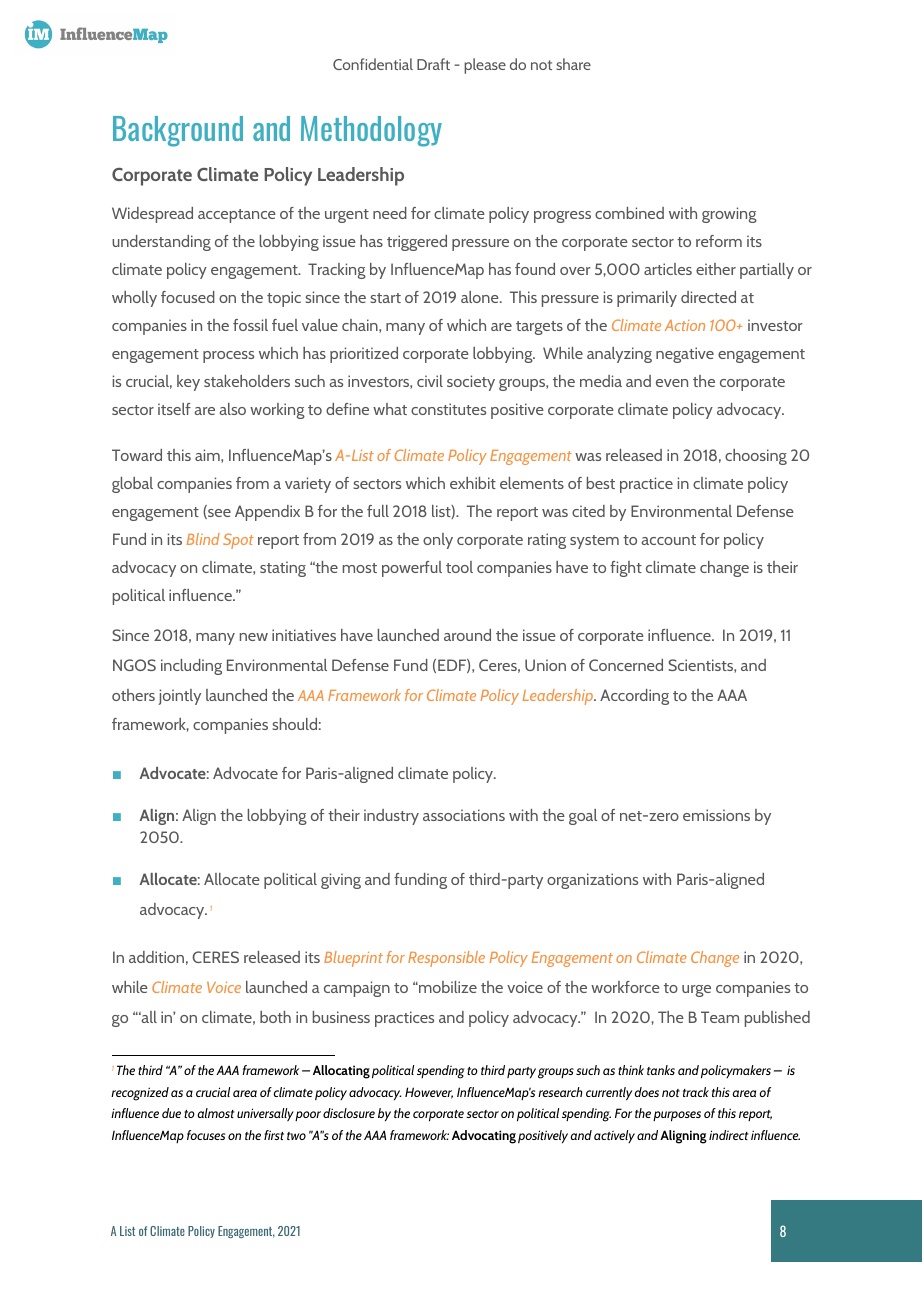 This screenshot has height=1308, width=924. What do you see at coordinates (206, 1135) in the screenshot?
I see `focuses` at bounding box center [206, 1135].
